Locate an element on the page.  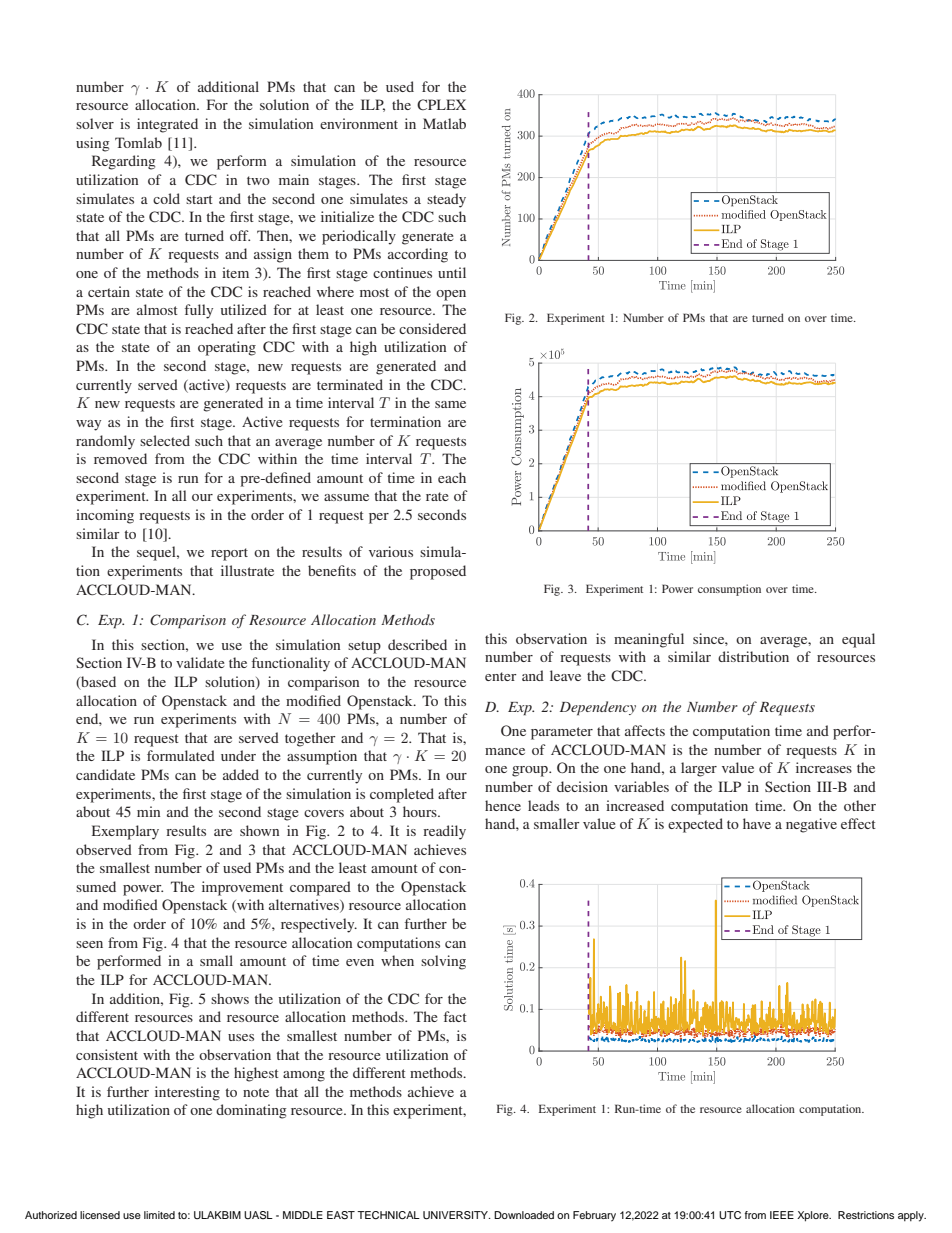
Regarding is located at coordinates (124, 162).
